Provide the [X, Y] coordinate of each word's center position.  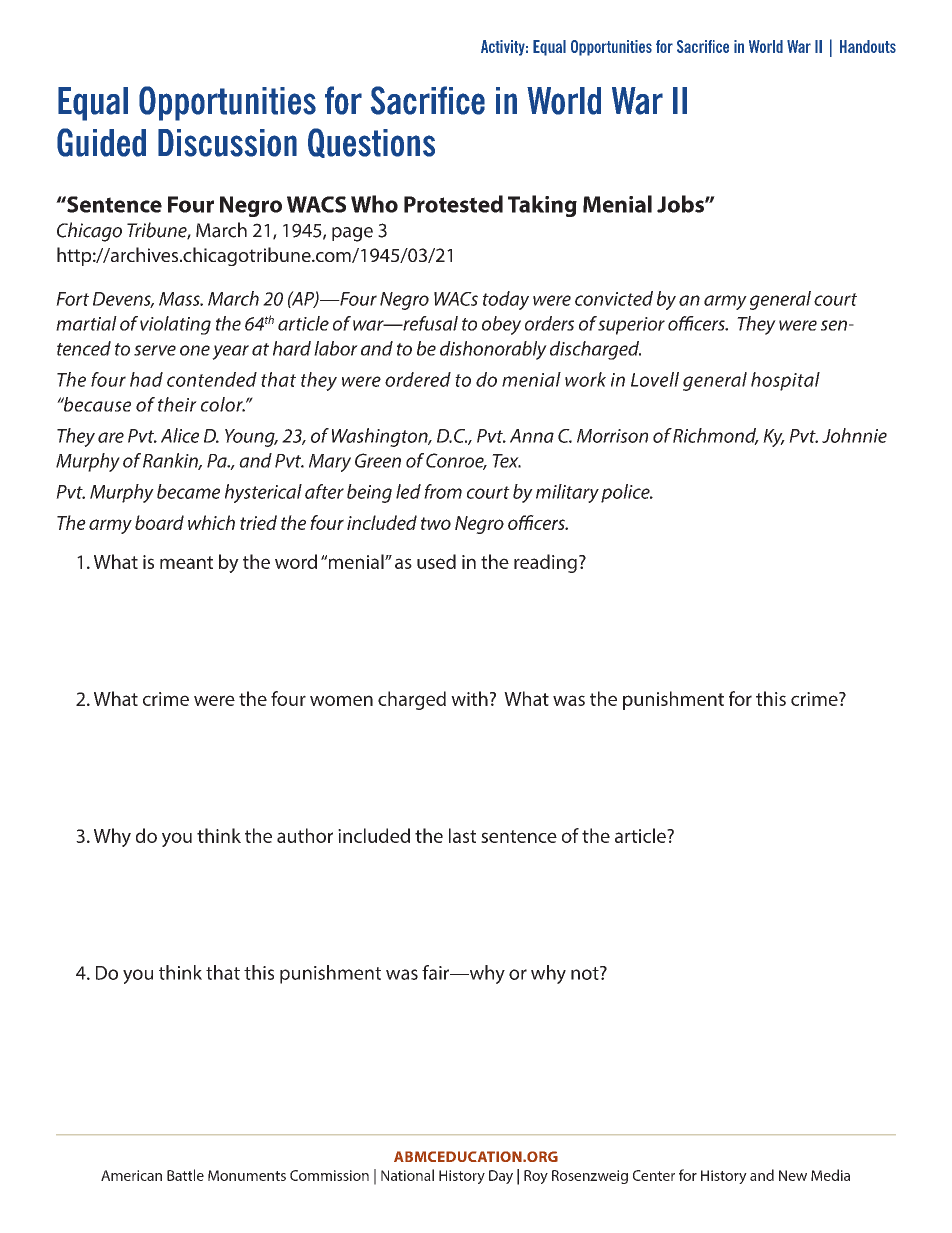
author [305, 835]
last [462, 835]
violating [175, 325]
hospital [785, 381]
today [506, 300]
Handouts [868, 46]
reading [545, 563]
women [341, 700]
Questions [371, 143]
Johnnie [854, 435]
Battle [185, 1175]
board [159, 522]
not [586, 973]
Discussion [227, 143]
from [443, 491]
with [469, 698]
